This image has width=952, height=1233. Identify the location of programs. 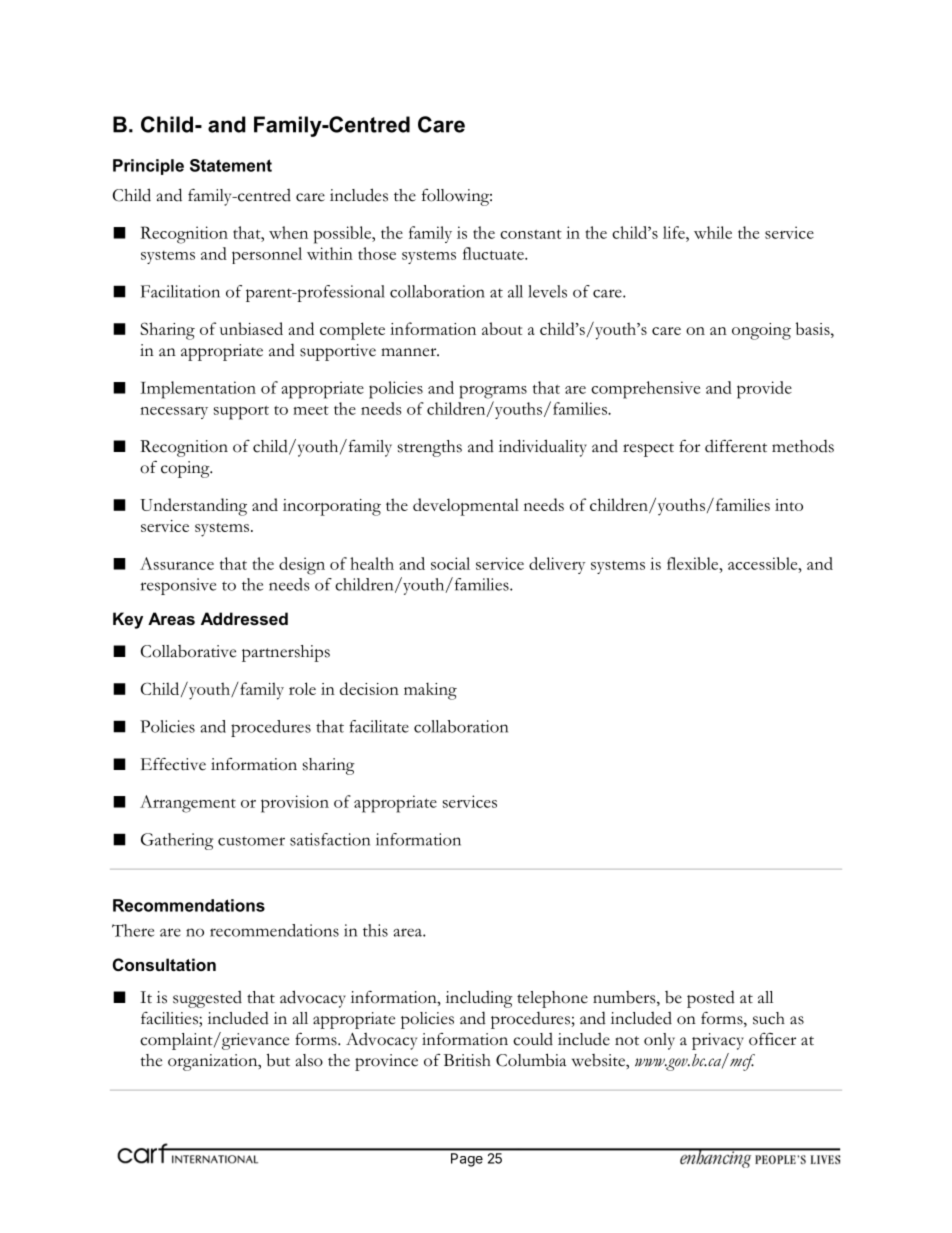
(493, 392).
